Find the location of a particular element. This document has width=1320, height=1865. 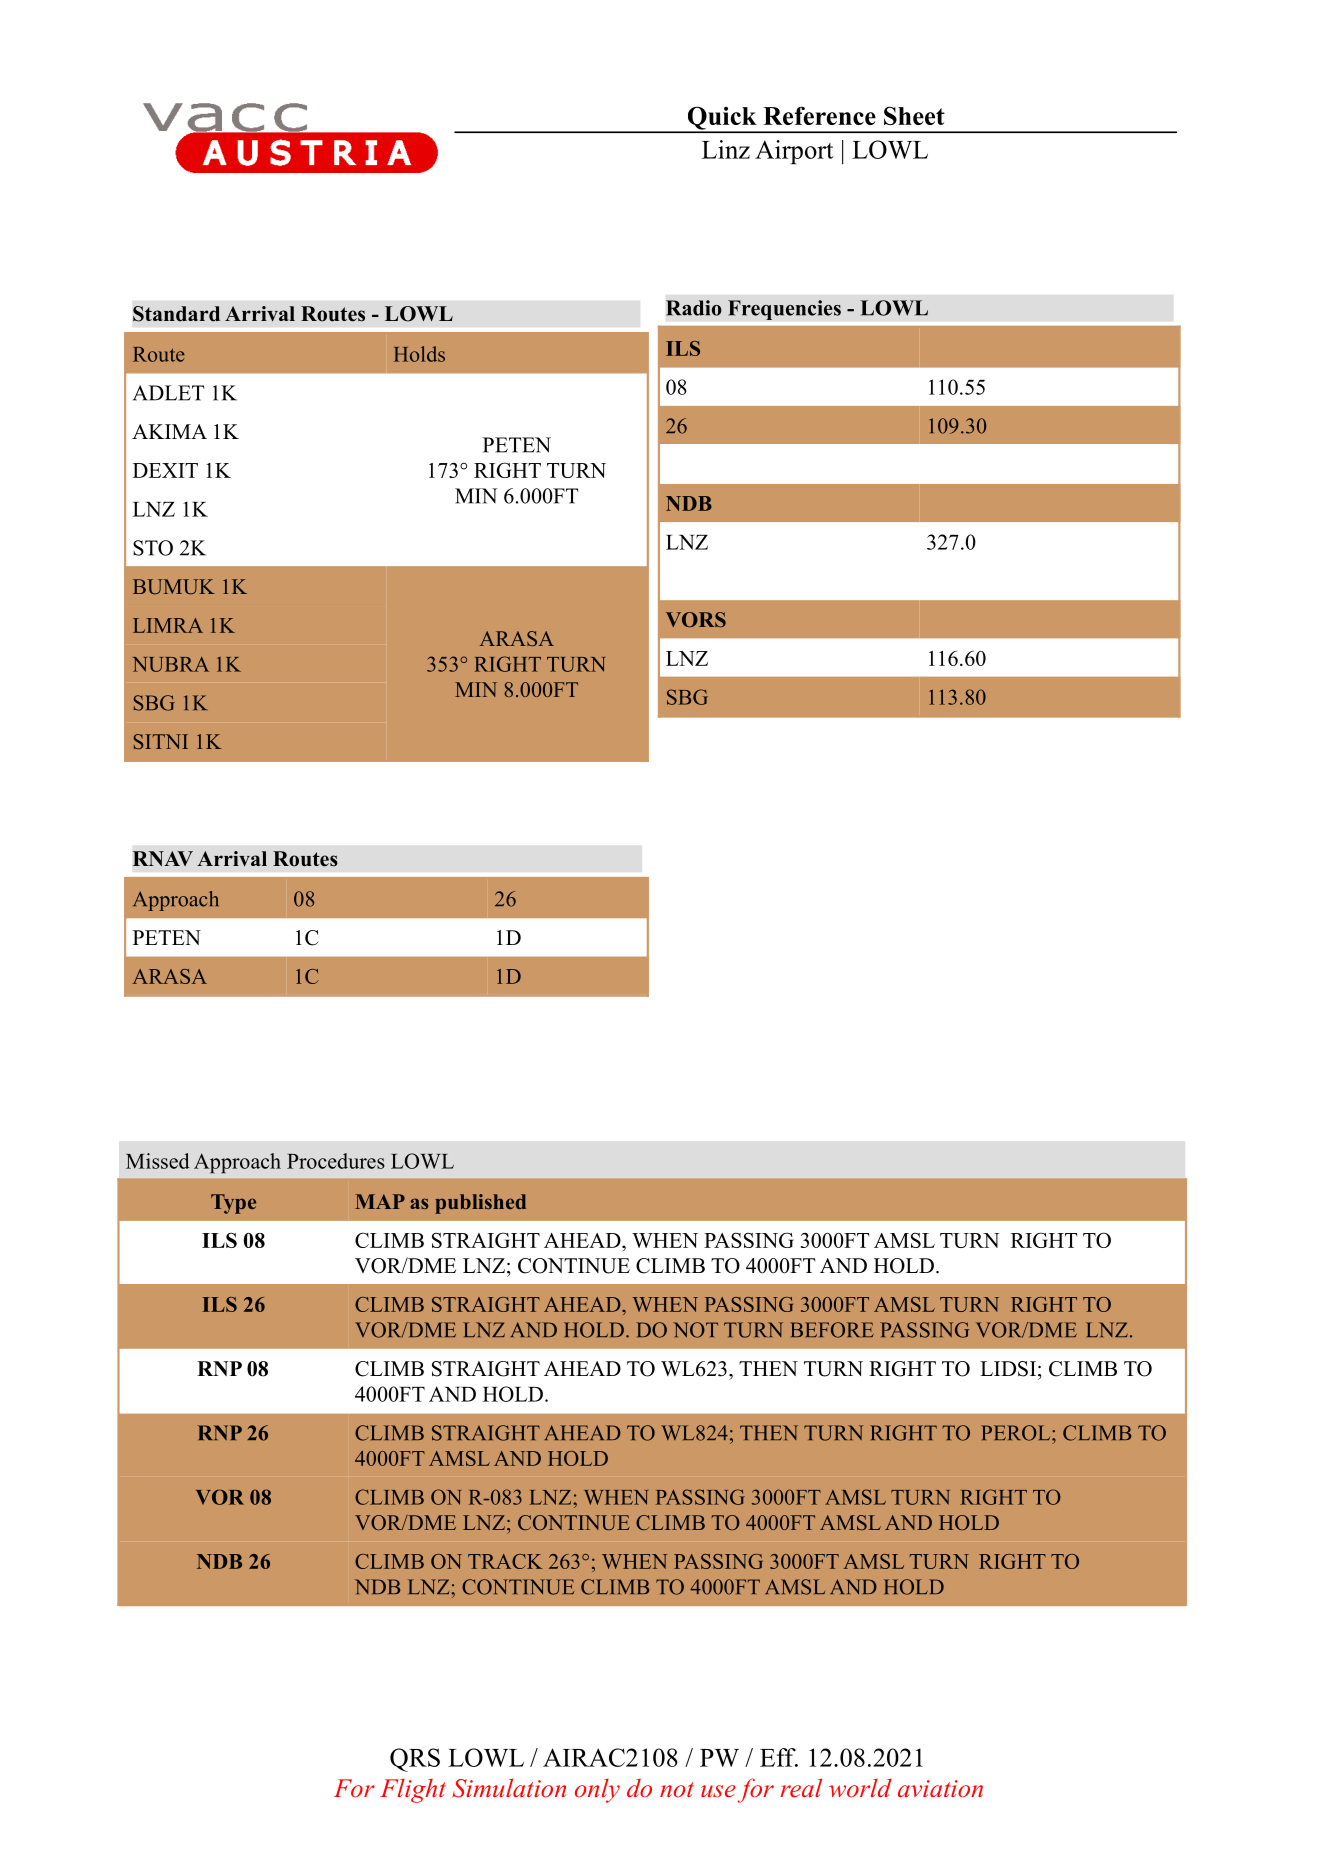

Eff is located at coordinates (779, 1757).
